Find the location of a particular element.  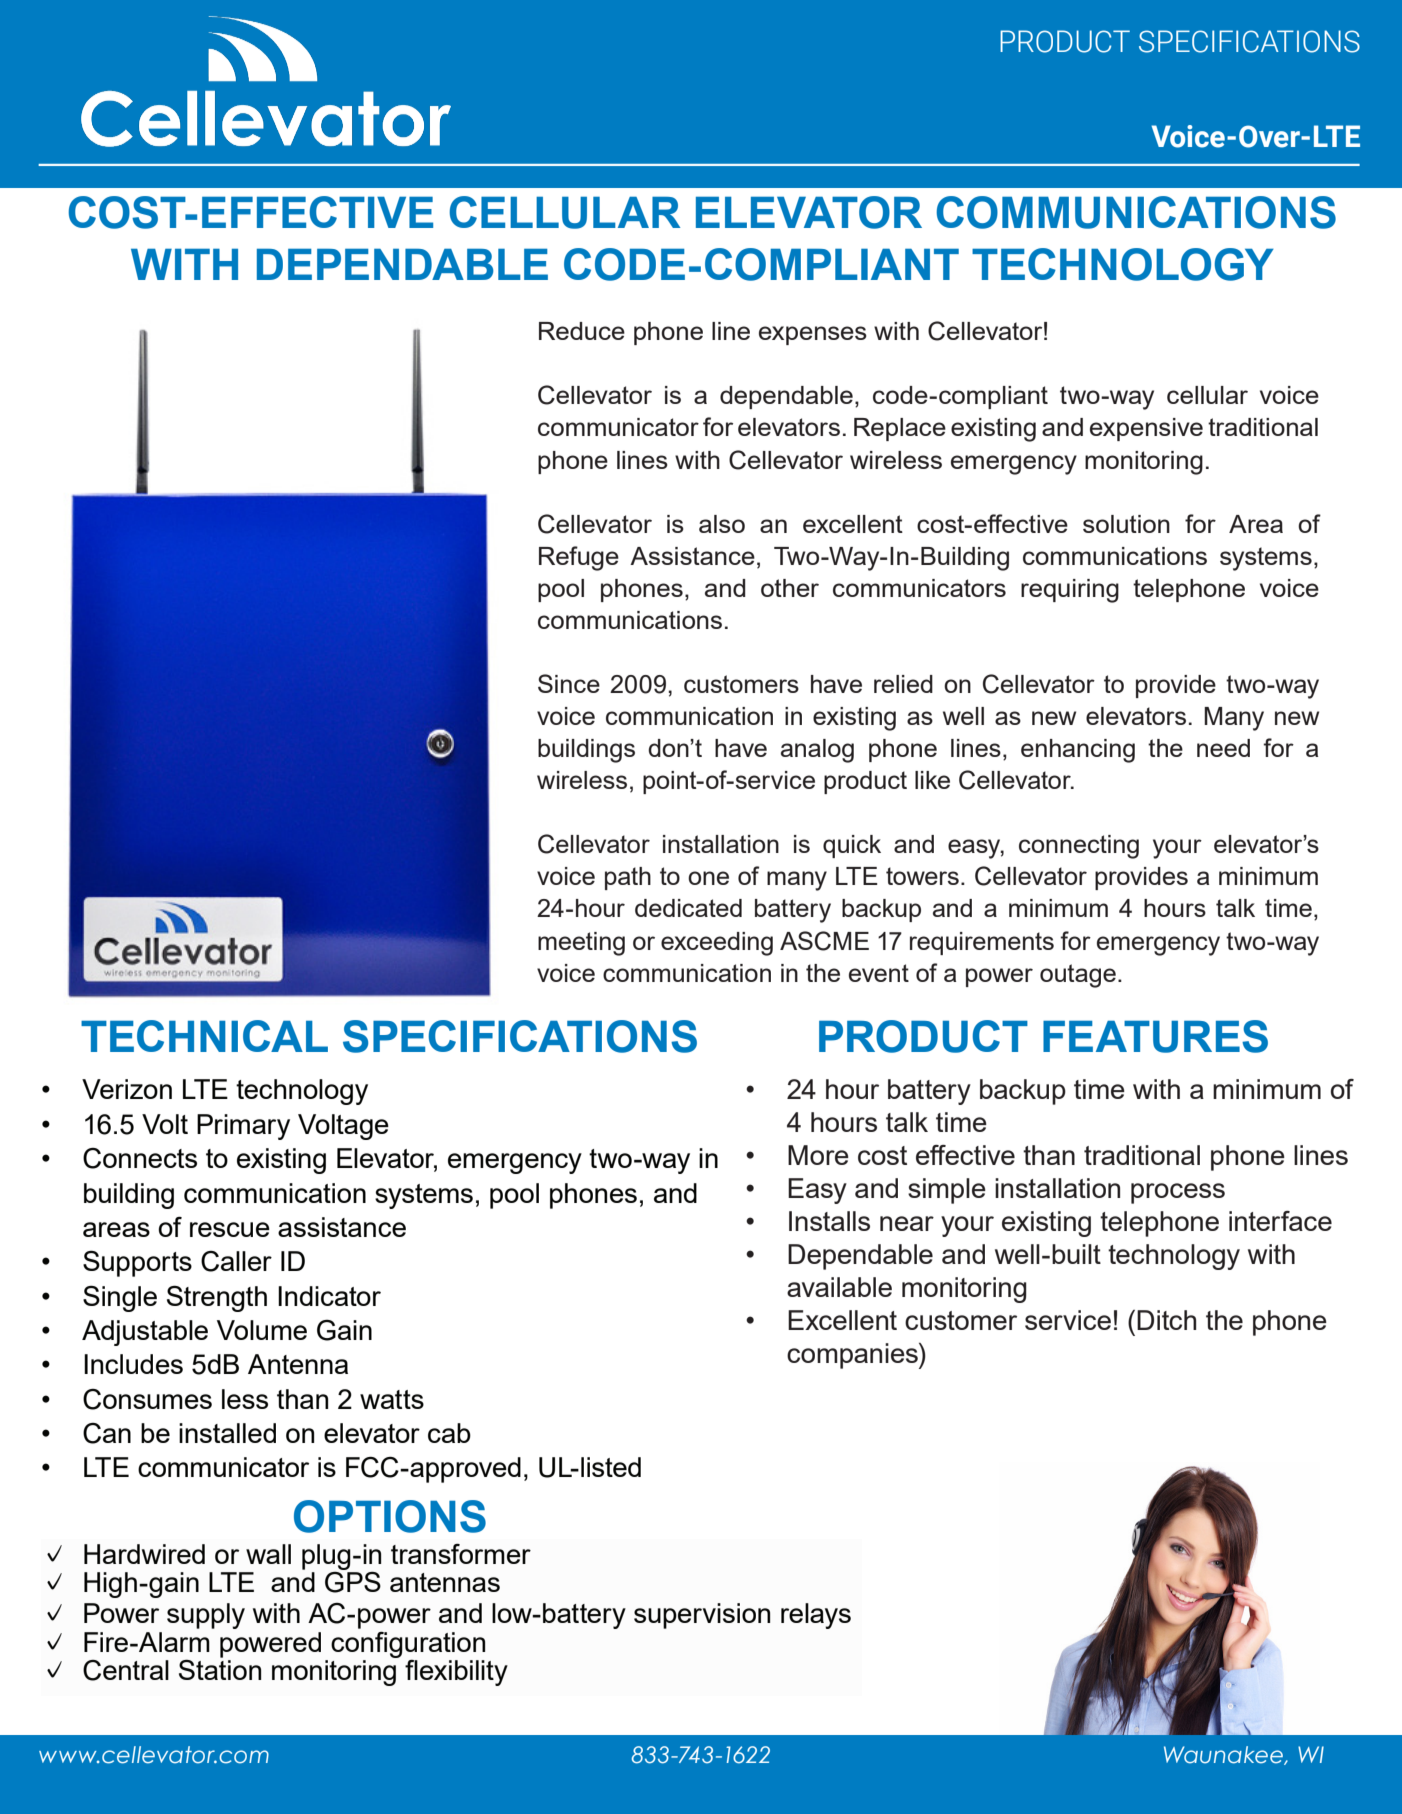

Reduce is located at coordinates (582, 331).
